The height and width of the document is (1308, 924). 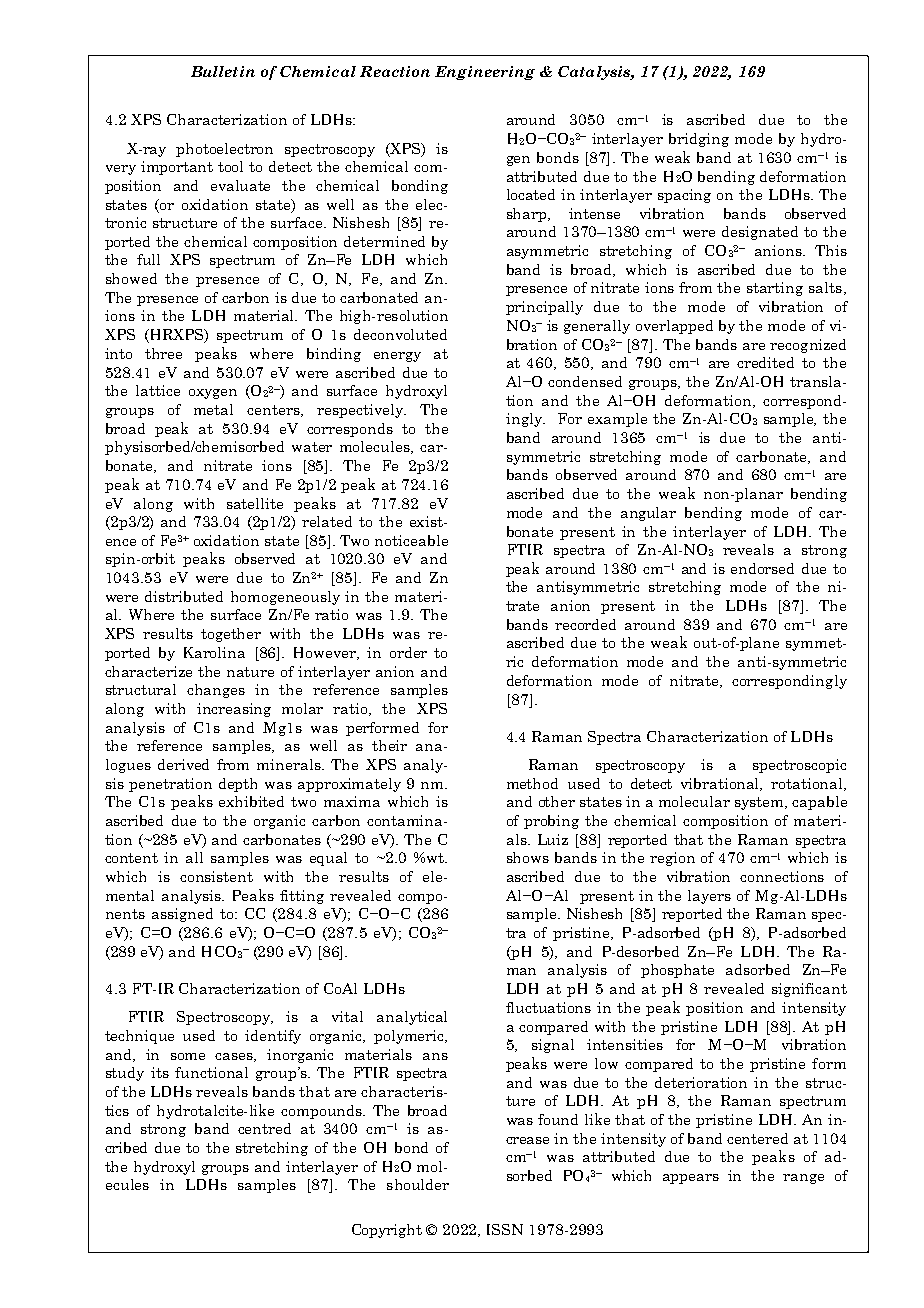 I want to click on endorsed, so click(x=762, y=568).
